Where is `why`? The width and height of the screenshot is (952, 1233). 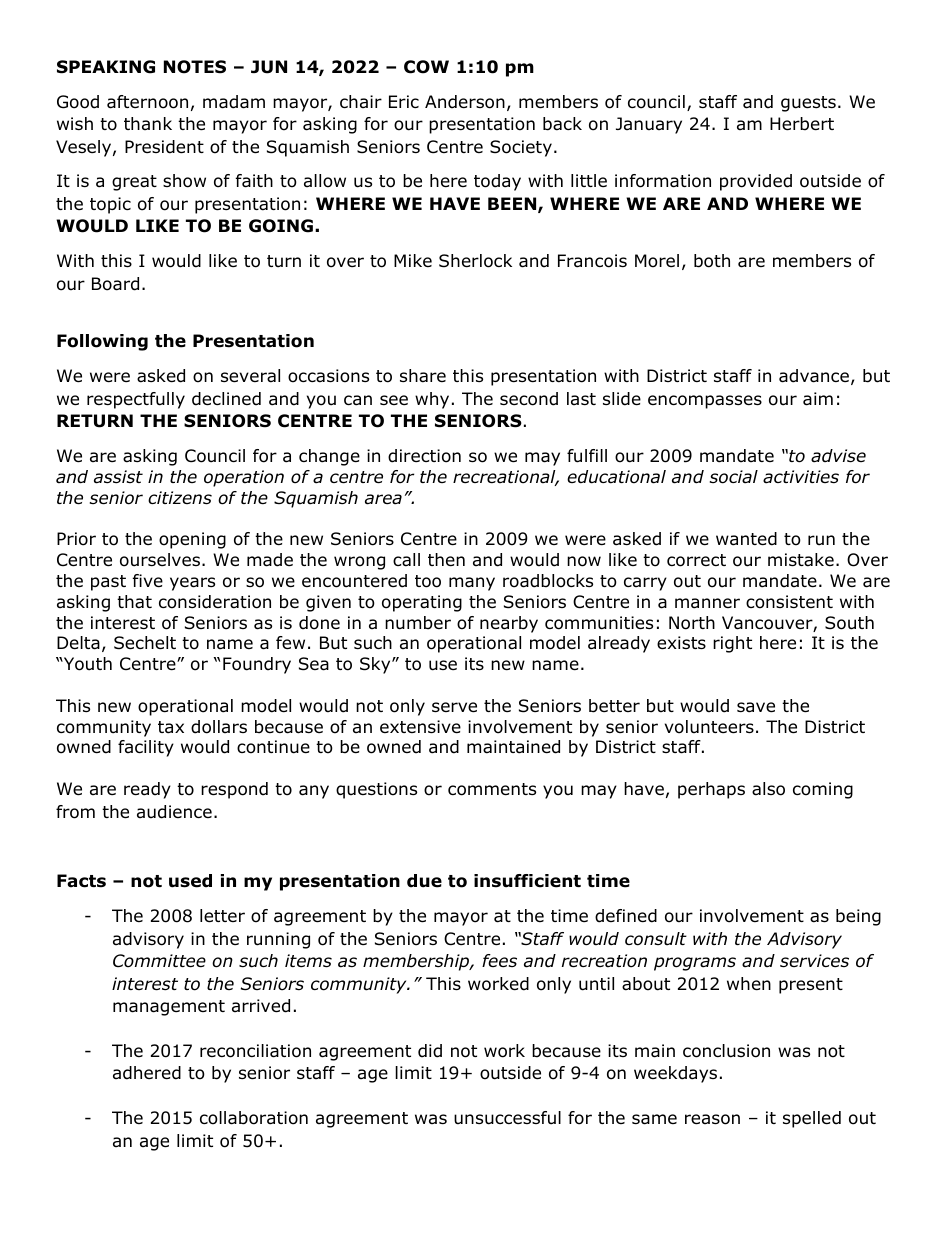
why is located at coordinates (432, 400).
